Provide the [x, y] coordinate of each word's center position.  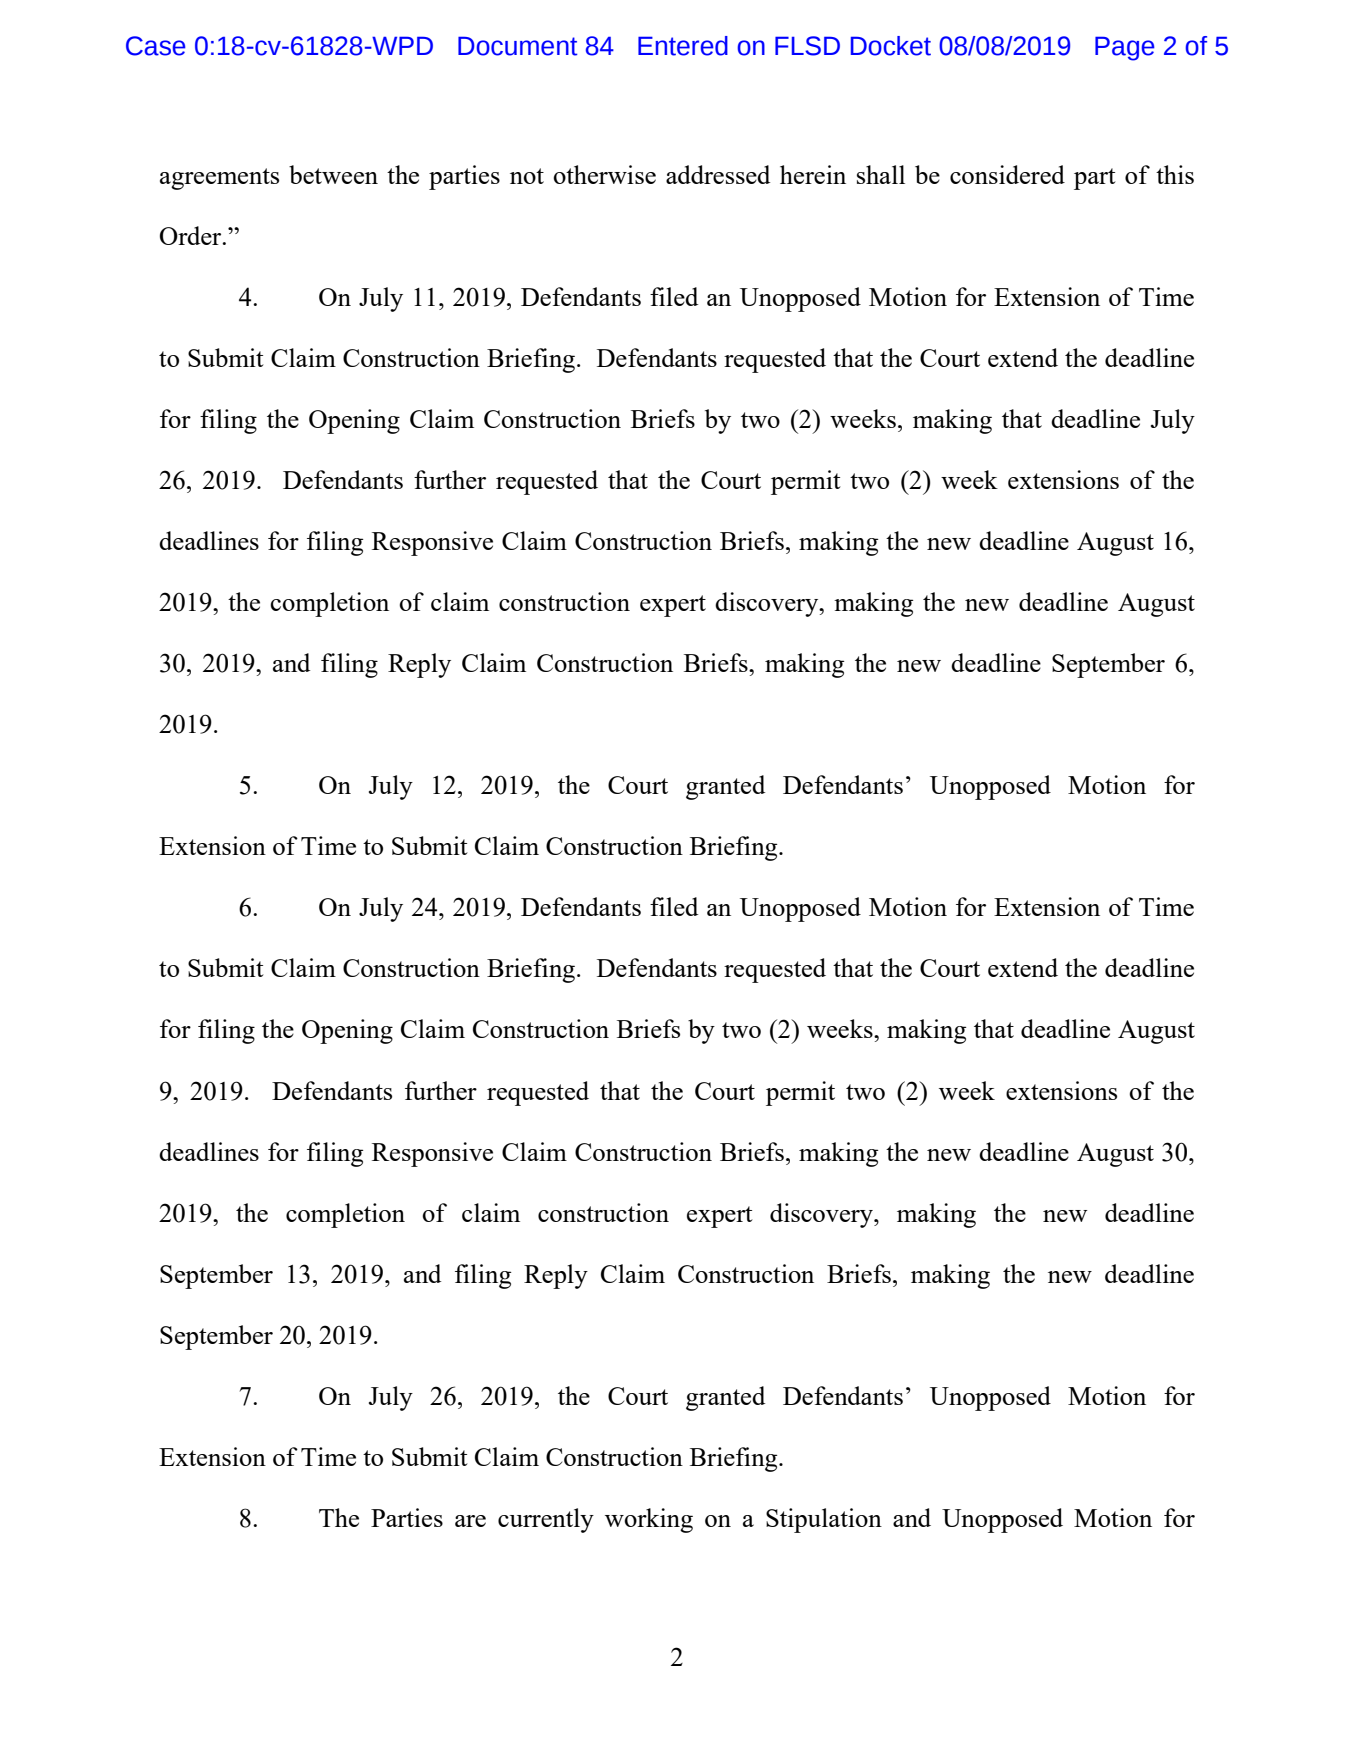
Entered [683, 46]
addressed [718, 174]
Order [192, 235]
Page [1125, 48]
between [333, 174]
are [470, 1521]
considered [1007, 174]
